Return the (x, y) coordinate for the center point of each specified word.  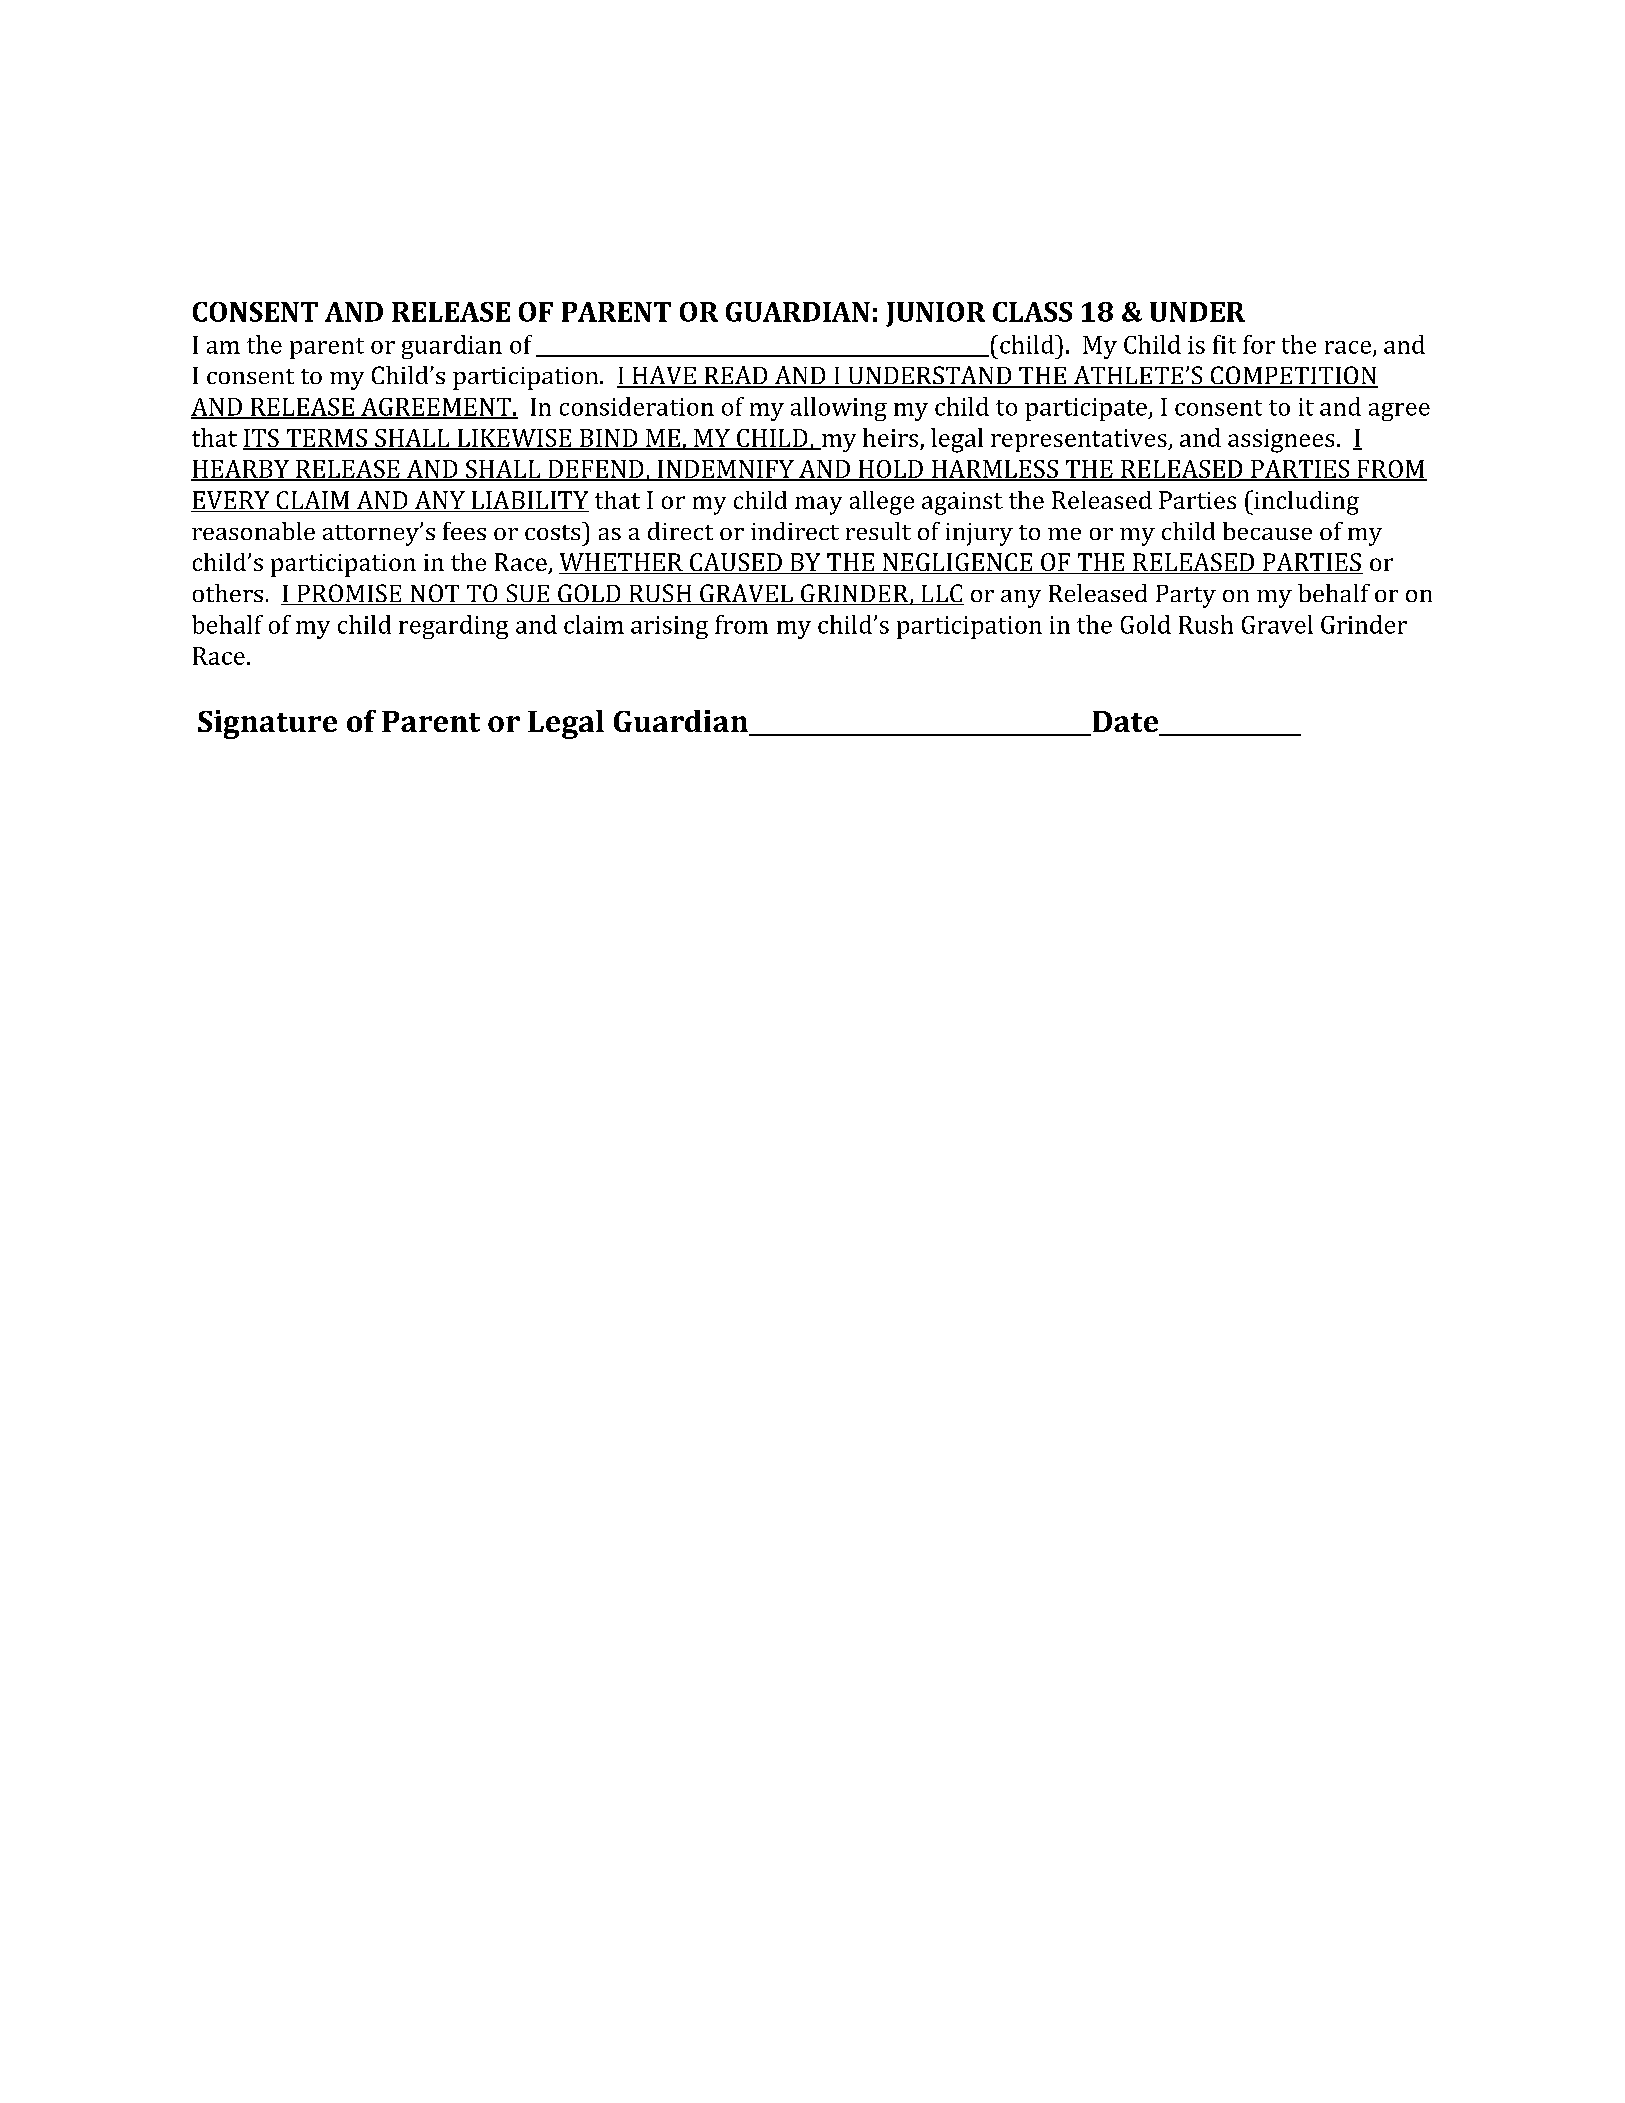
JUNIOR (935, 314)
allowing (839, 409)
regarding (453, 627)
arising (669, 627)
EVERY (231, 501)
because (1267, 531)
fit (1224, 344)
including (1305, 502)
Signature (267, 724)
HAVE (664, 376)
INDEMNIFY (725, 470)
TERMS (326, 439)
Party (1186, 596)
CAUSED (736, 563)
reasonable (253, 531)
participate (1087, 409)
